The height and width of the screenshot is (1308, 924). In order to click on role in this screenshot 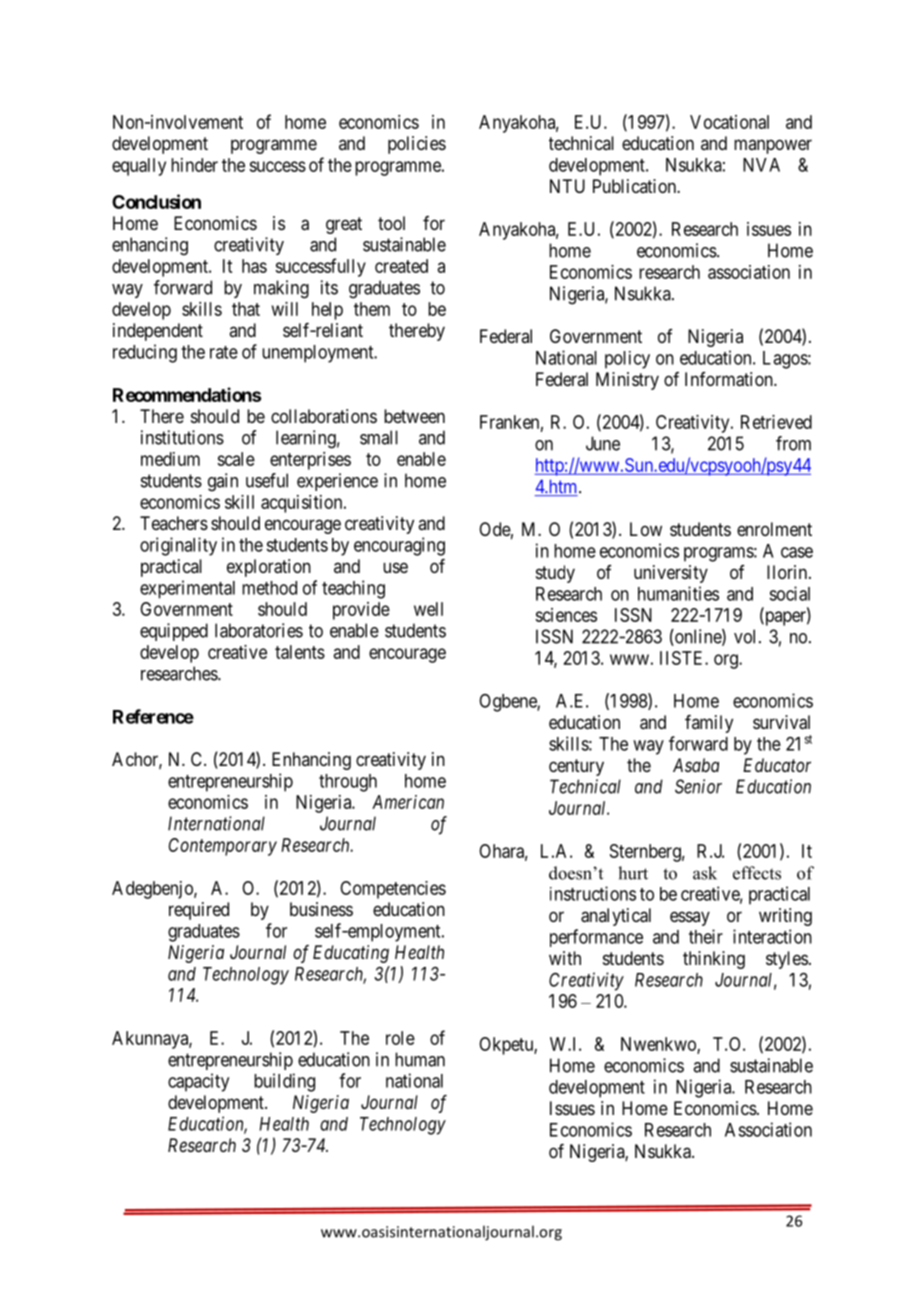, I will do `click(400, 1038)`.
